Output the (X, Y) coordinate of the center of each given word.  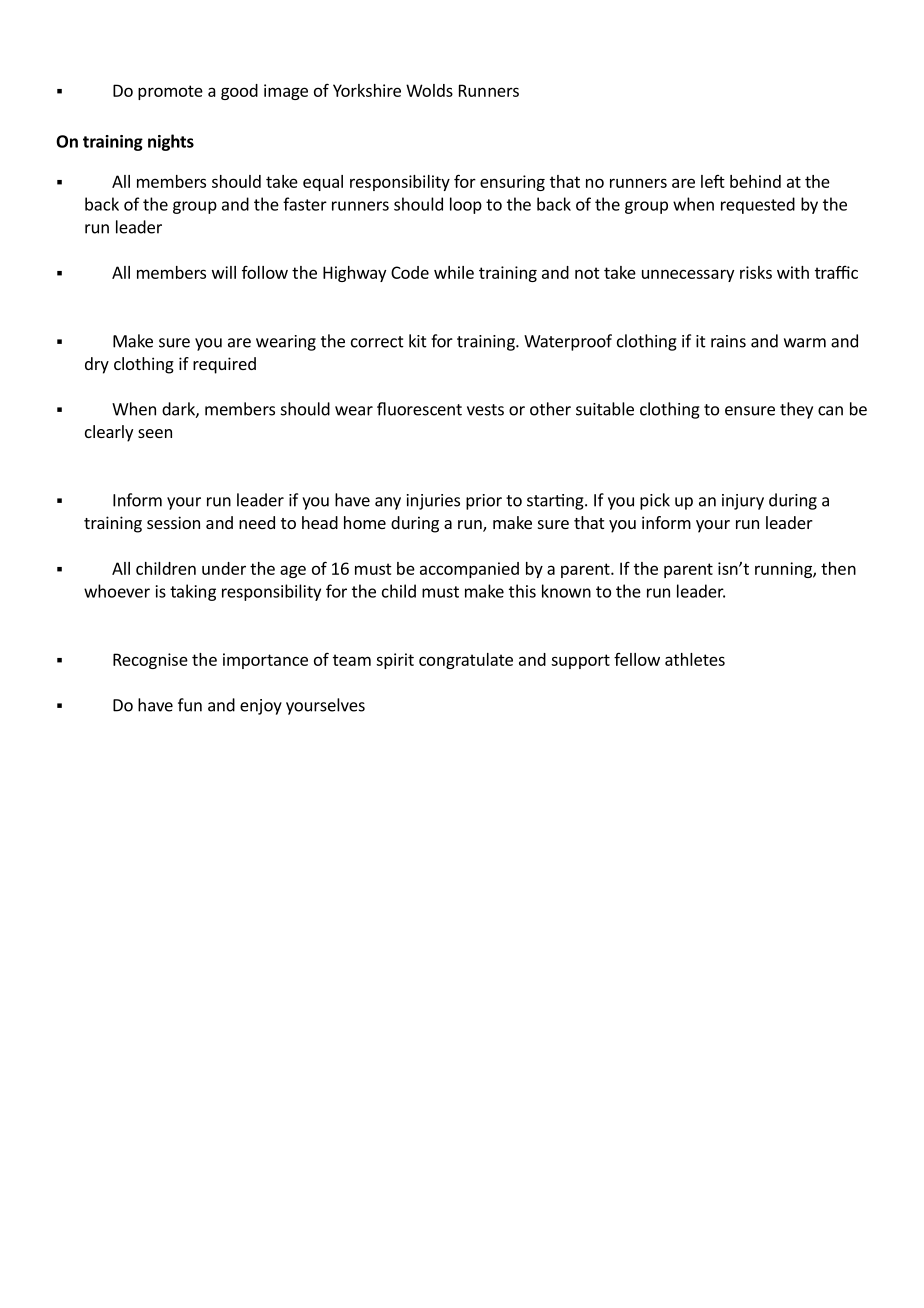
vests (485, 410)
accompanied (469, 570)
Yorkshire (367, 90)
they (796, 410)
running (784, 570)
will (224, 272)
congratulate (466, 661)
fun (190, 705)
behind (755, 181)
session (173, 522)
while (454, 272)
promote (170, 92)
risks (756, 272)
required (224, 365)
